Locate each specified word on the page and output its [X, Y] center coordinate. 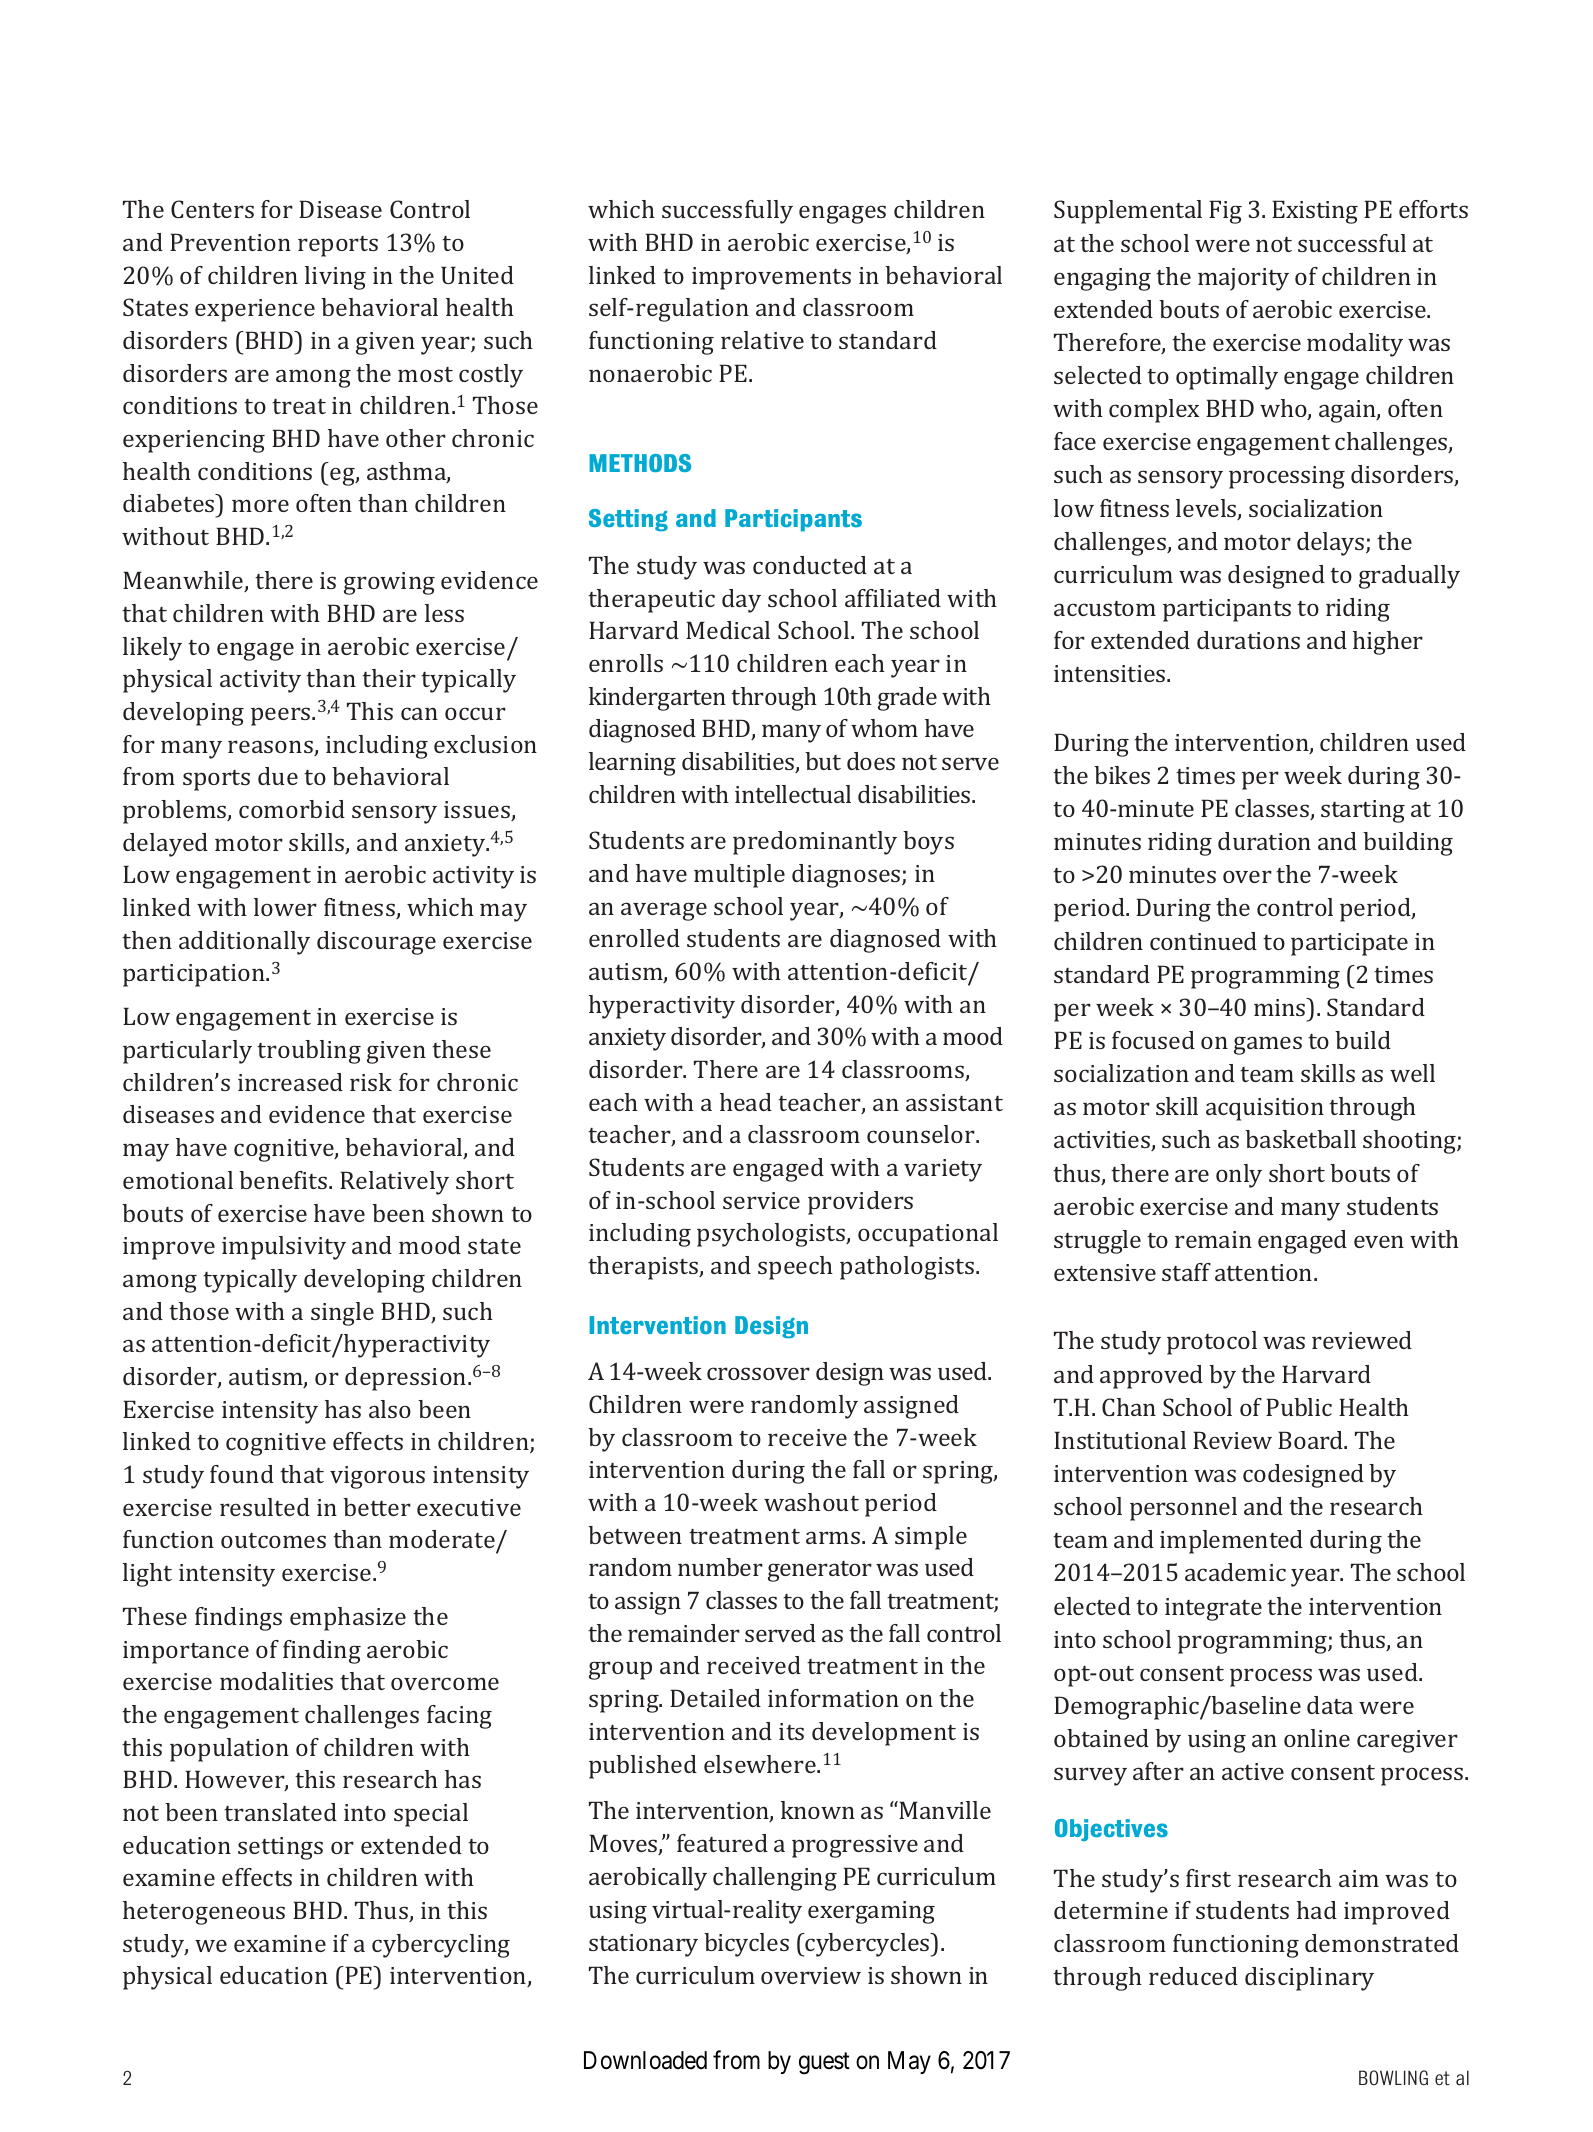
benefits [284, 1180]
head [746, 1102]
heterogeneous [204, 1913]
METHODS [640, 463]
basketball [1300, 1139]
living [335, 278]
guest [824, 2064]
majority [1243, 279]
